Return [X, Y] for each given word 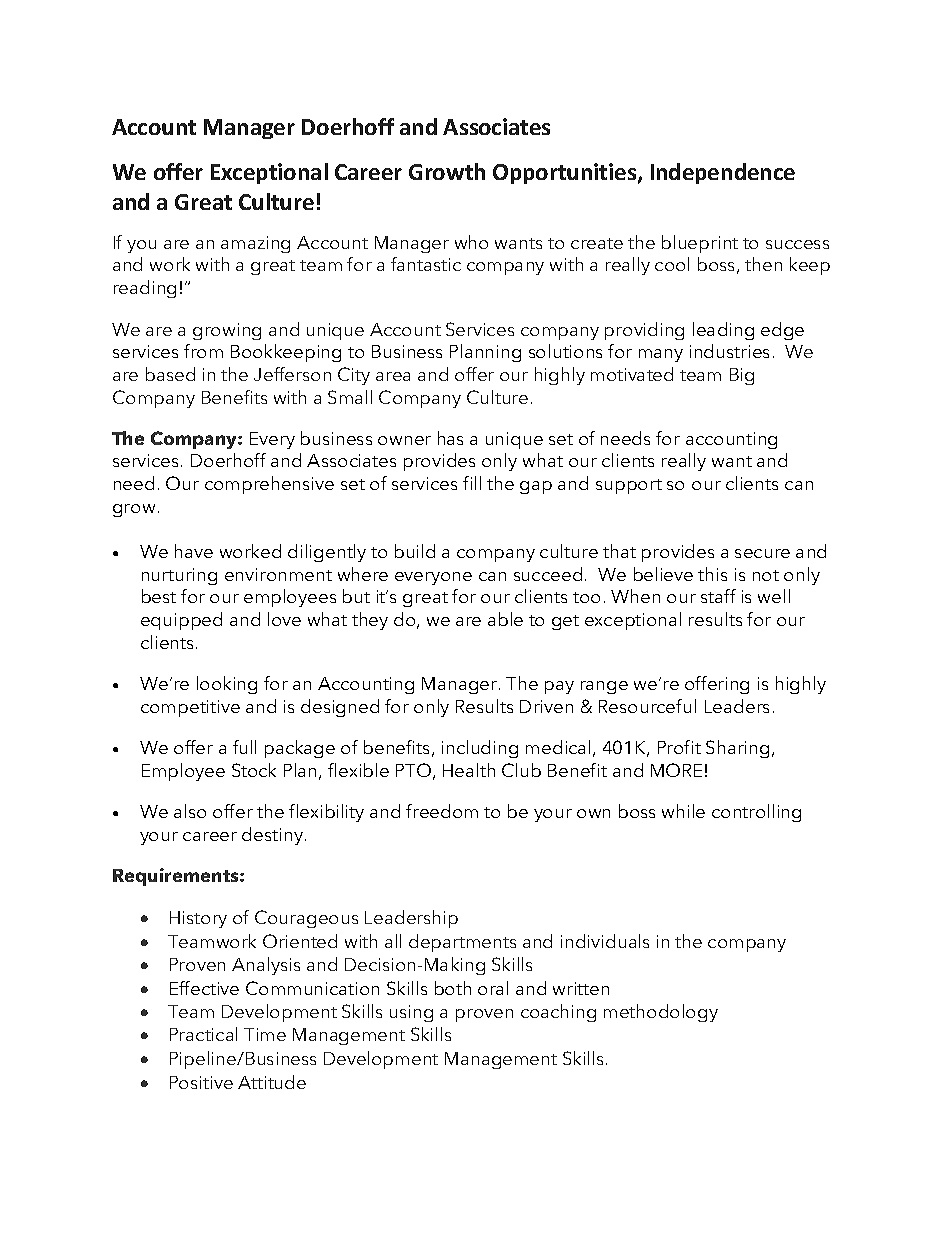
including [480, 749]
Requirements [177, 877]
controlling [756, 813]
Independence [723, 173]
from [203, 351]
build [415, 551]
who [471, 242]
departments [462, 943]
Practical [203, 1034]
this [712, 574]
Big [742, 376]
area [393, 376]
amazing [255, 244]
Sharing [737, 749]
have [194, 551]
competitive [190, 708]
